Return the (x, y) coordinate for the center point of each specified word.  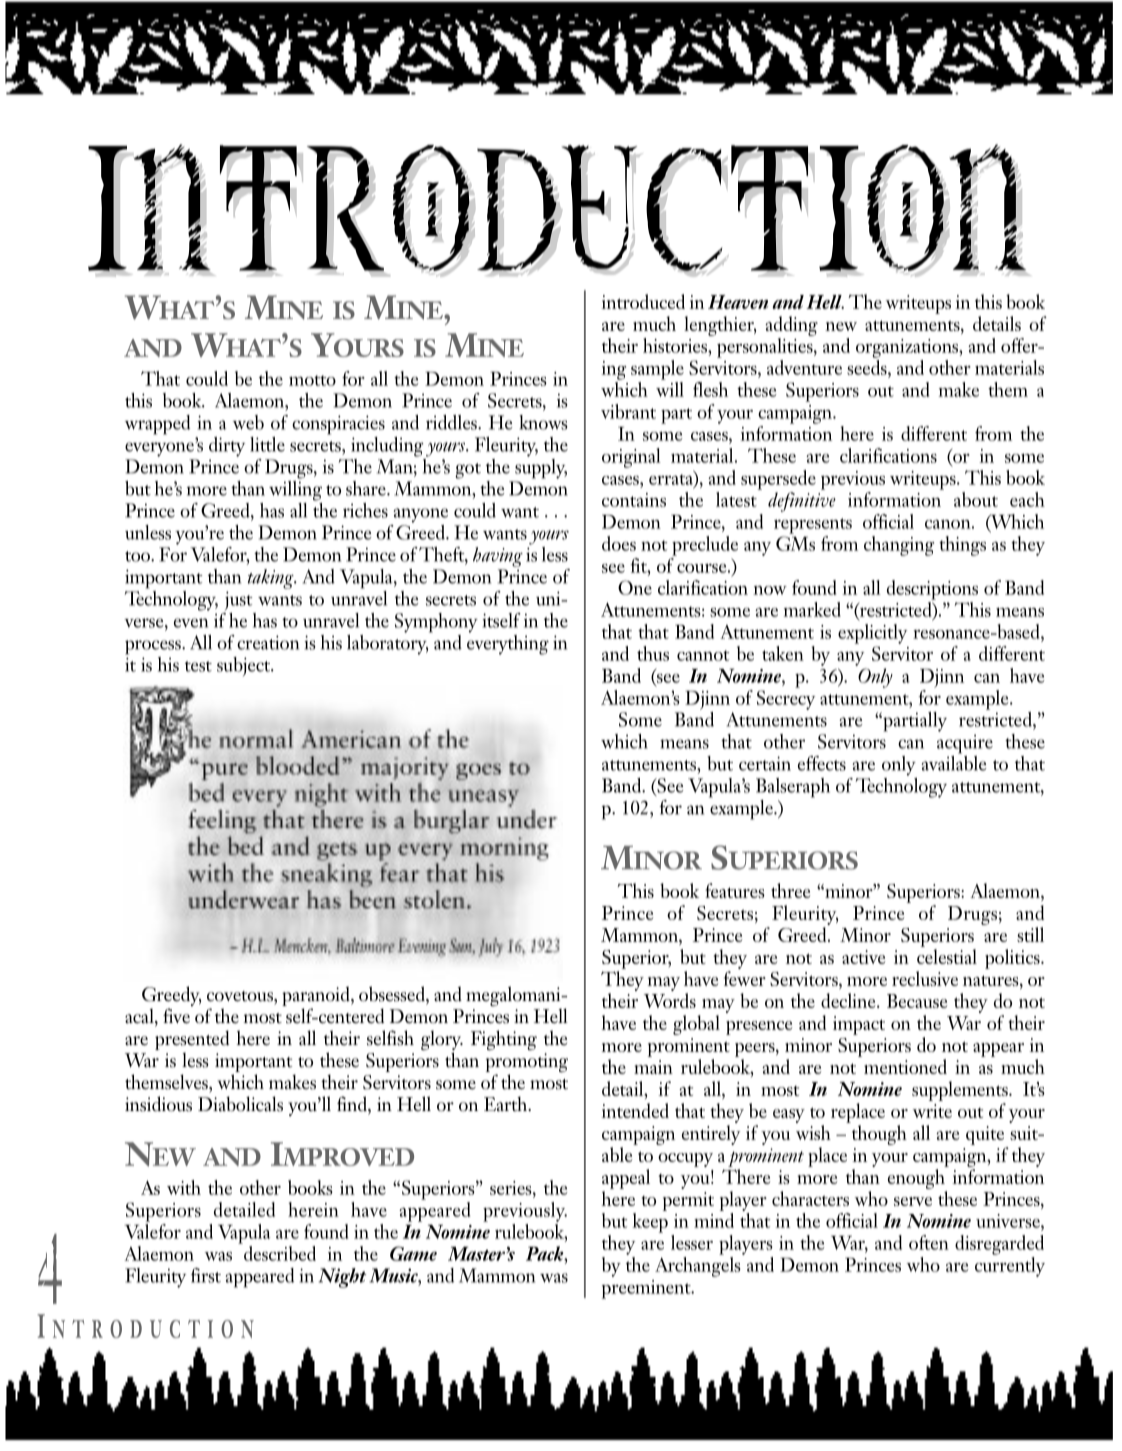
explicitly (872, 634)
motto (312, 380)
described (279, 1252)
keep (650, 1223)
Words (670, 1000)
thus (653, 653)
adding (791, 326)
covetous (241, 996)
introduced (643, 301)
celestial (947, 956)
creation (268, 642)
